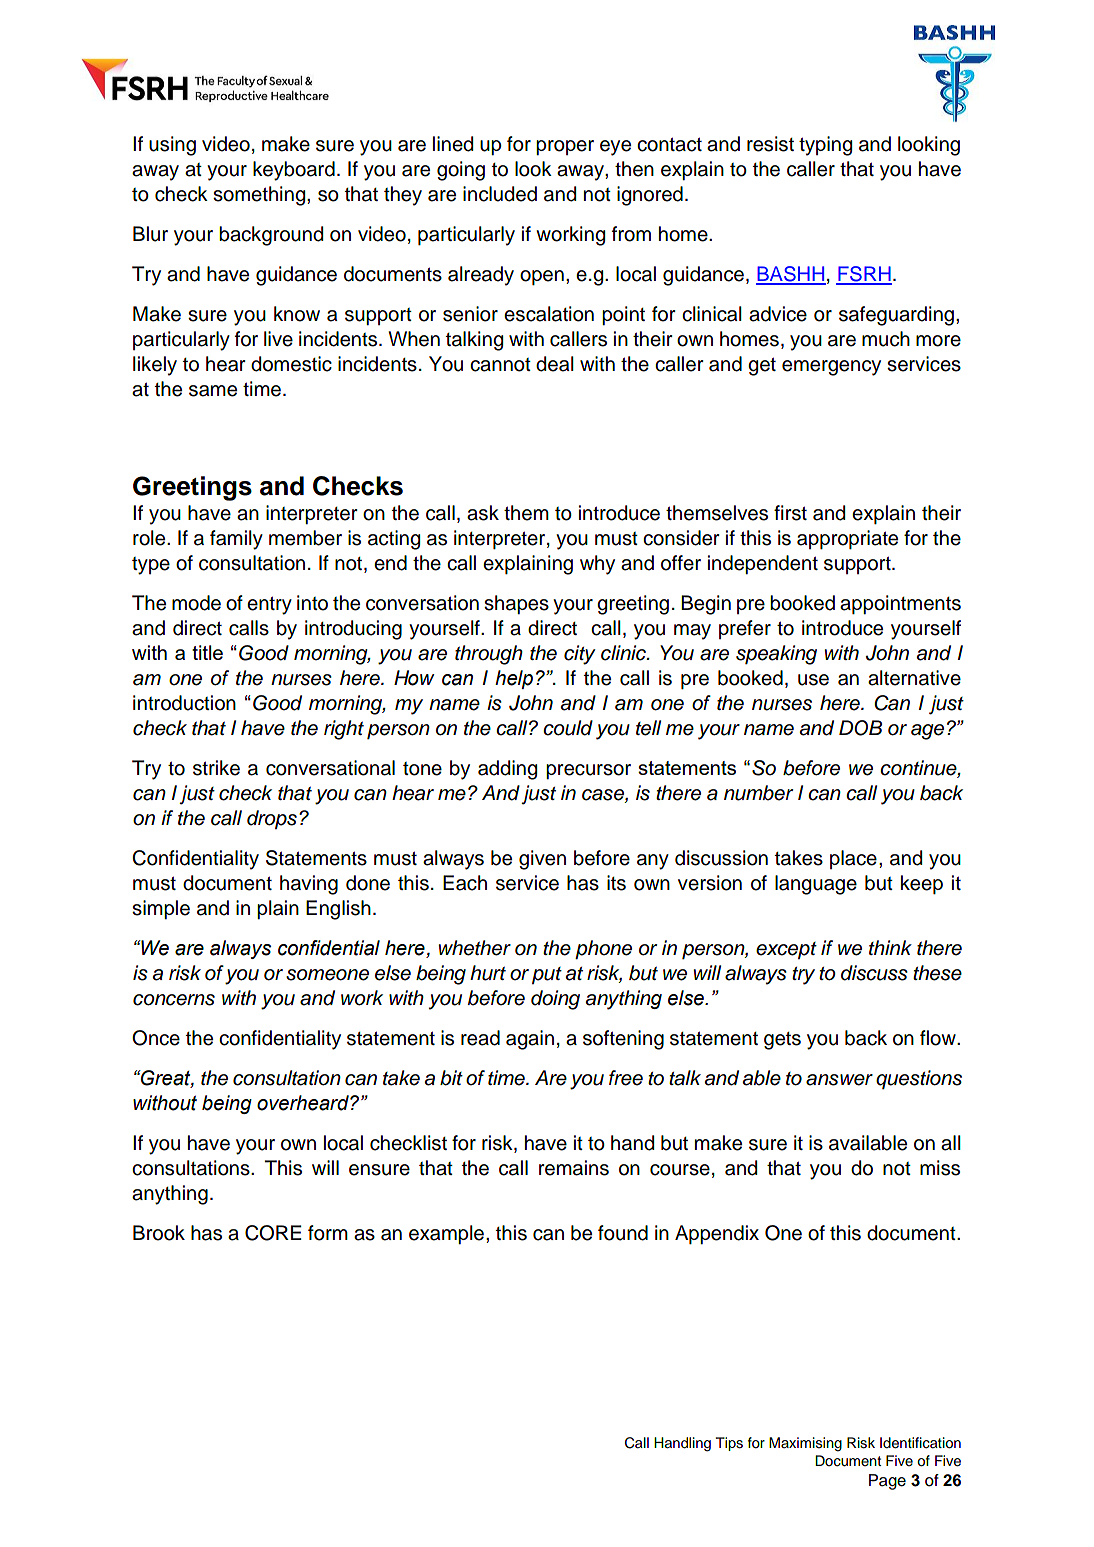 The image size is (1094, 1547). I want to click on given, so click(542, 860).
